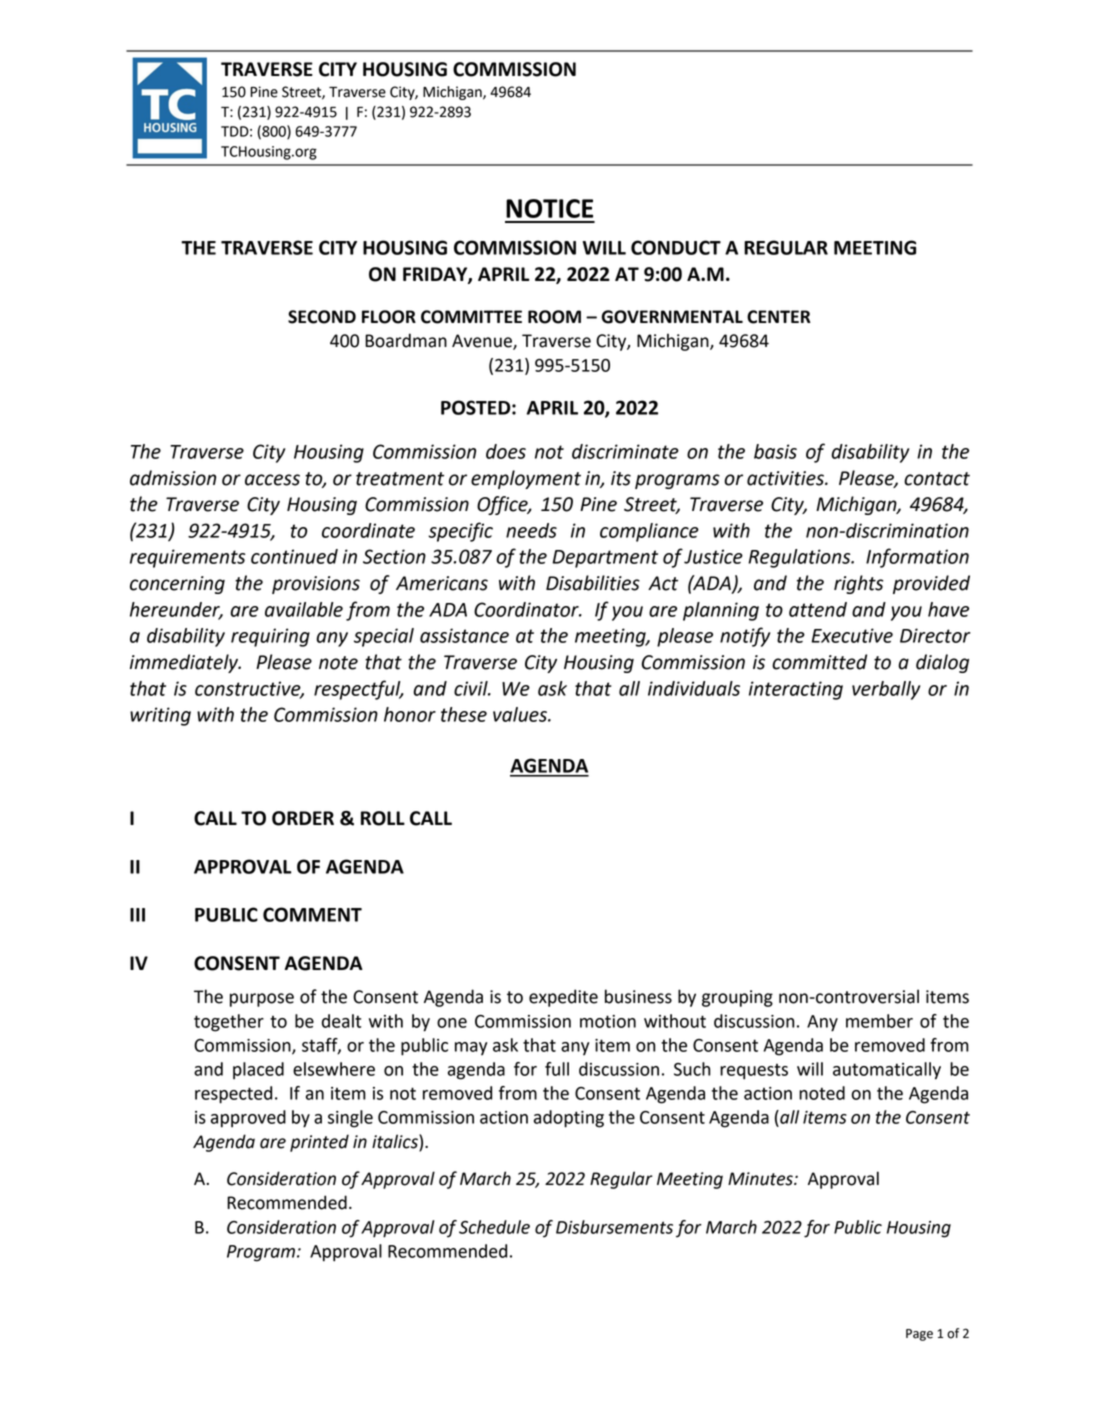 The width and height of the screenshot is (1099, 1422). Describe the element at coordinates (319, 1143) in the screenshot. I see `printed` at that location.
